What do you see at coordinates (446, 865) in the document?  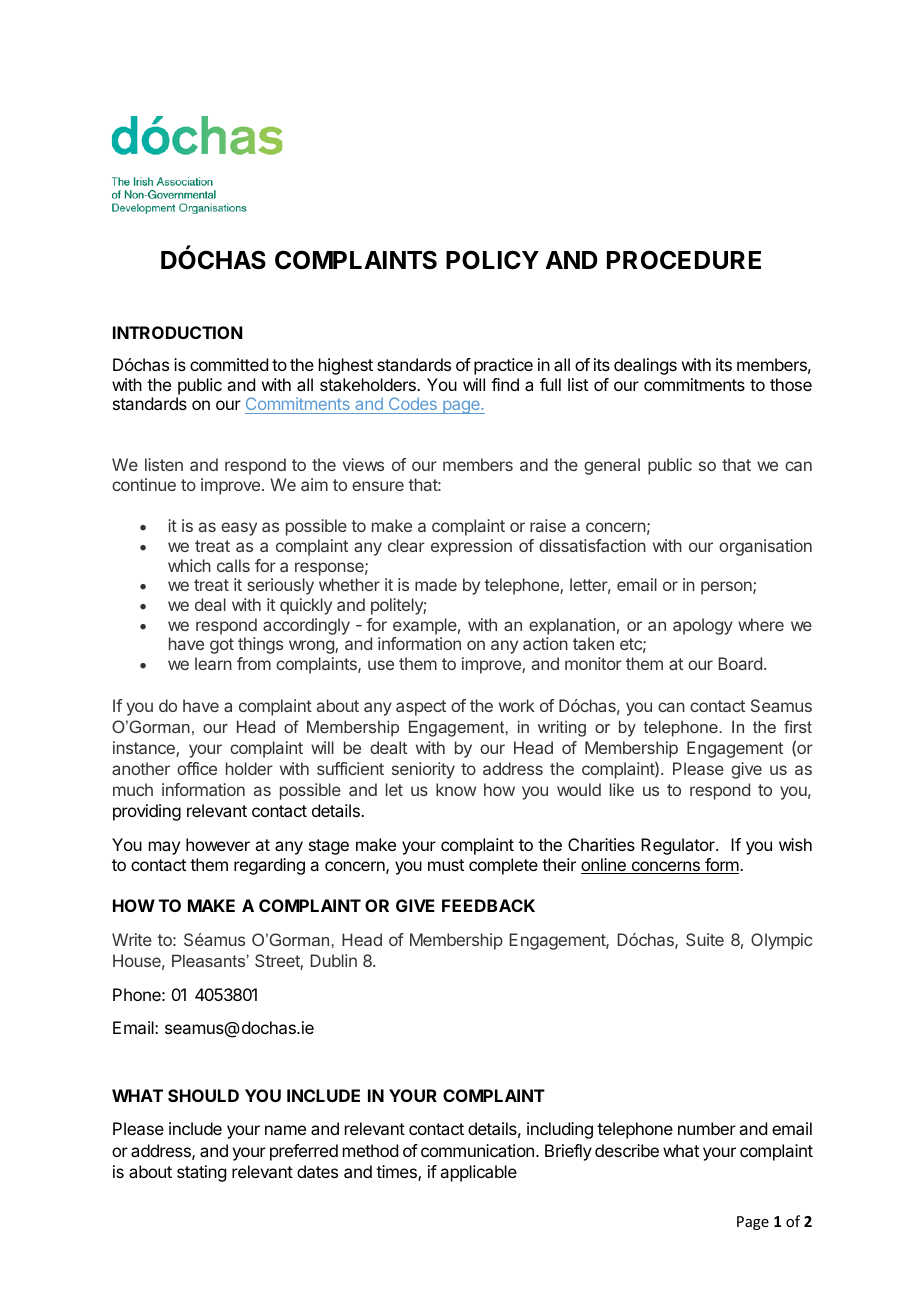 I see `must` at bounding box center [446, 865].
